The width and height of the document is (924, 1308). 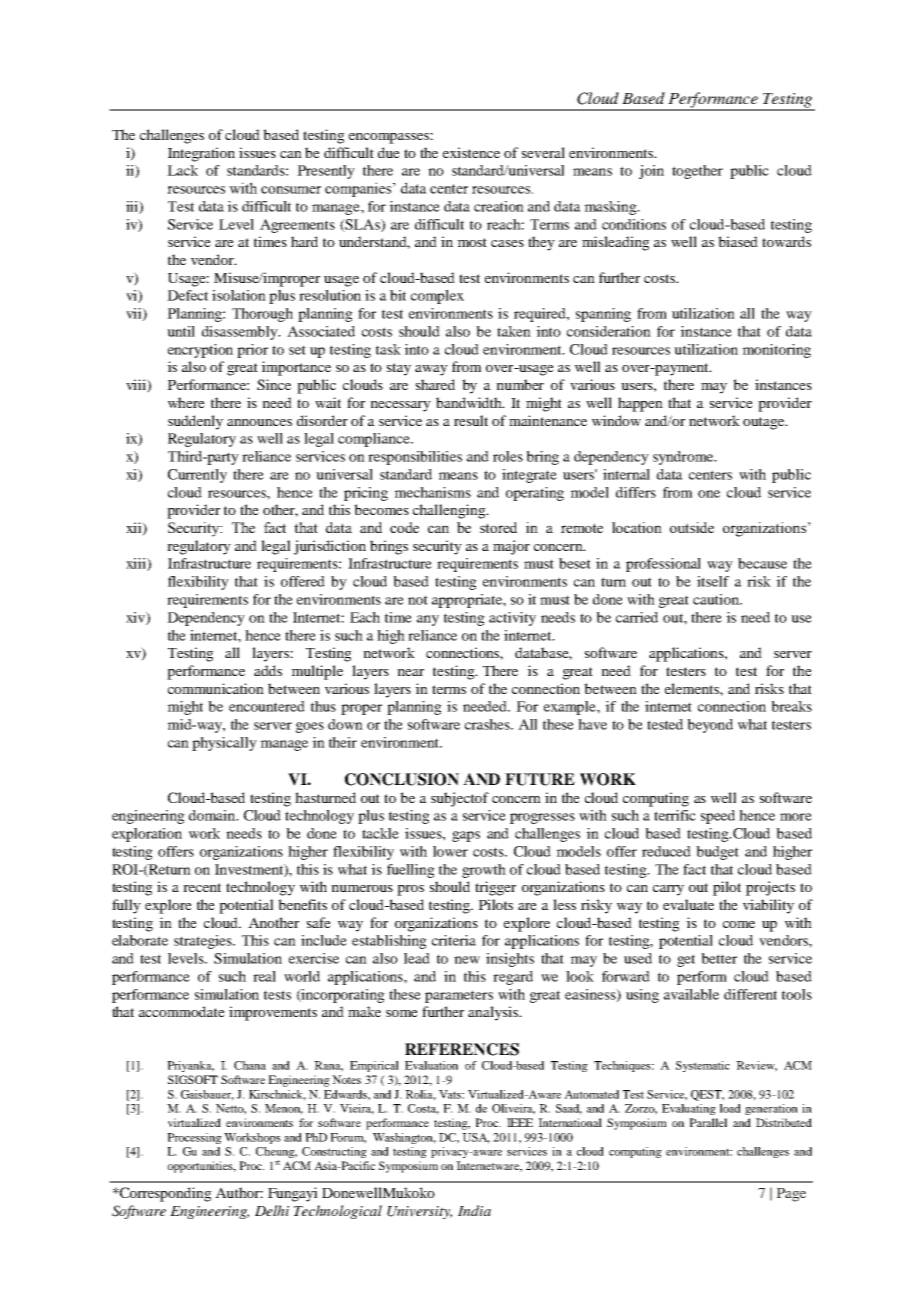 What do you see at coordinates (710, 726) in the document?
I see `beyond` at bounding box center [710, 726].
